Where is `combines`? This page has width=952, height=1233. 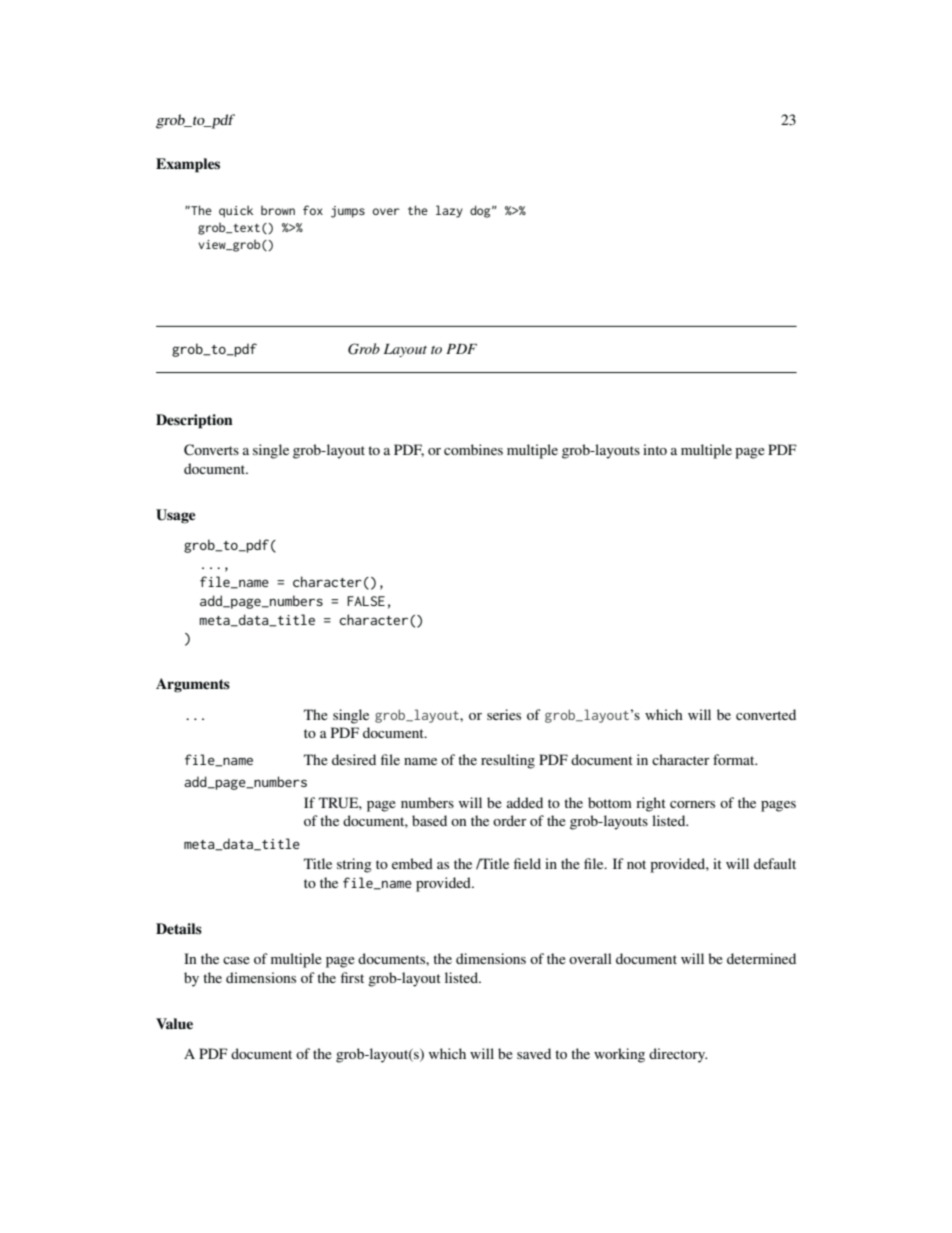 combines is located at coordinates (473, 449).
